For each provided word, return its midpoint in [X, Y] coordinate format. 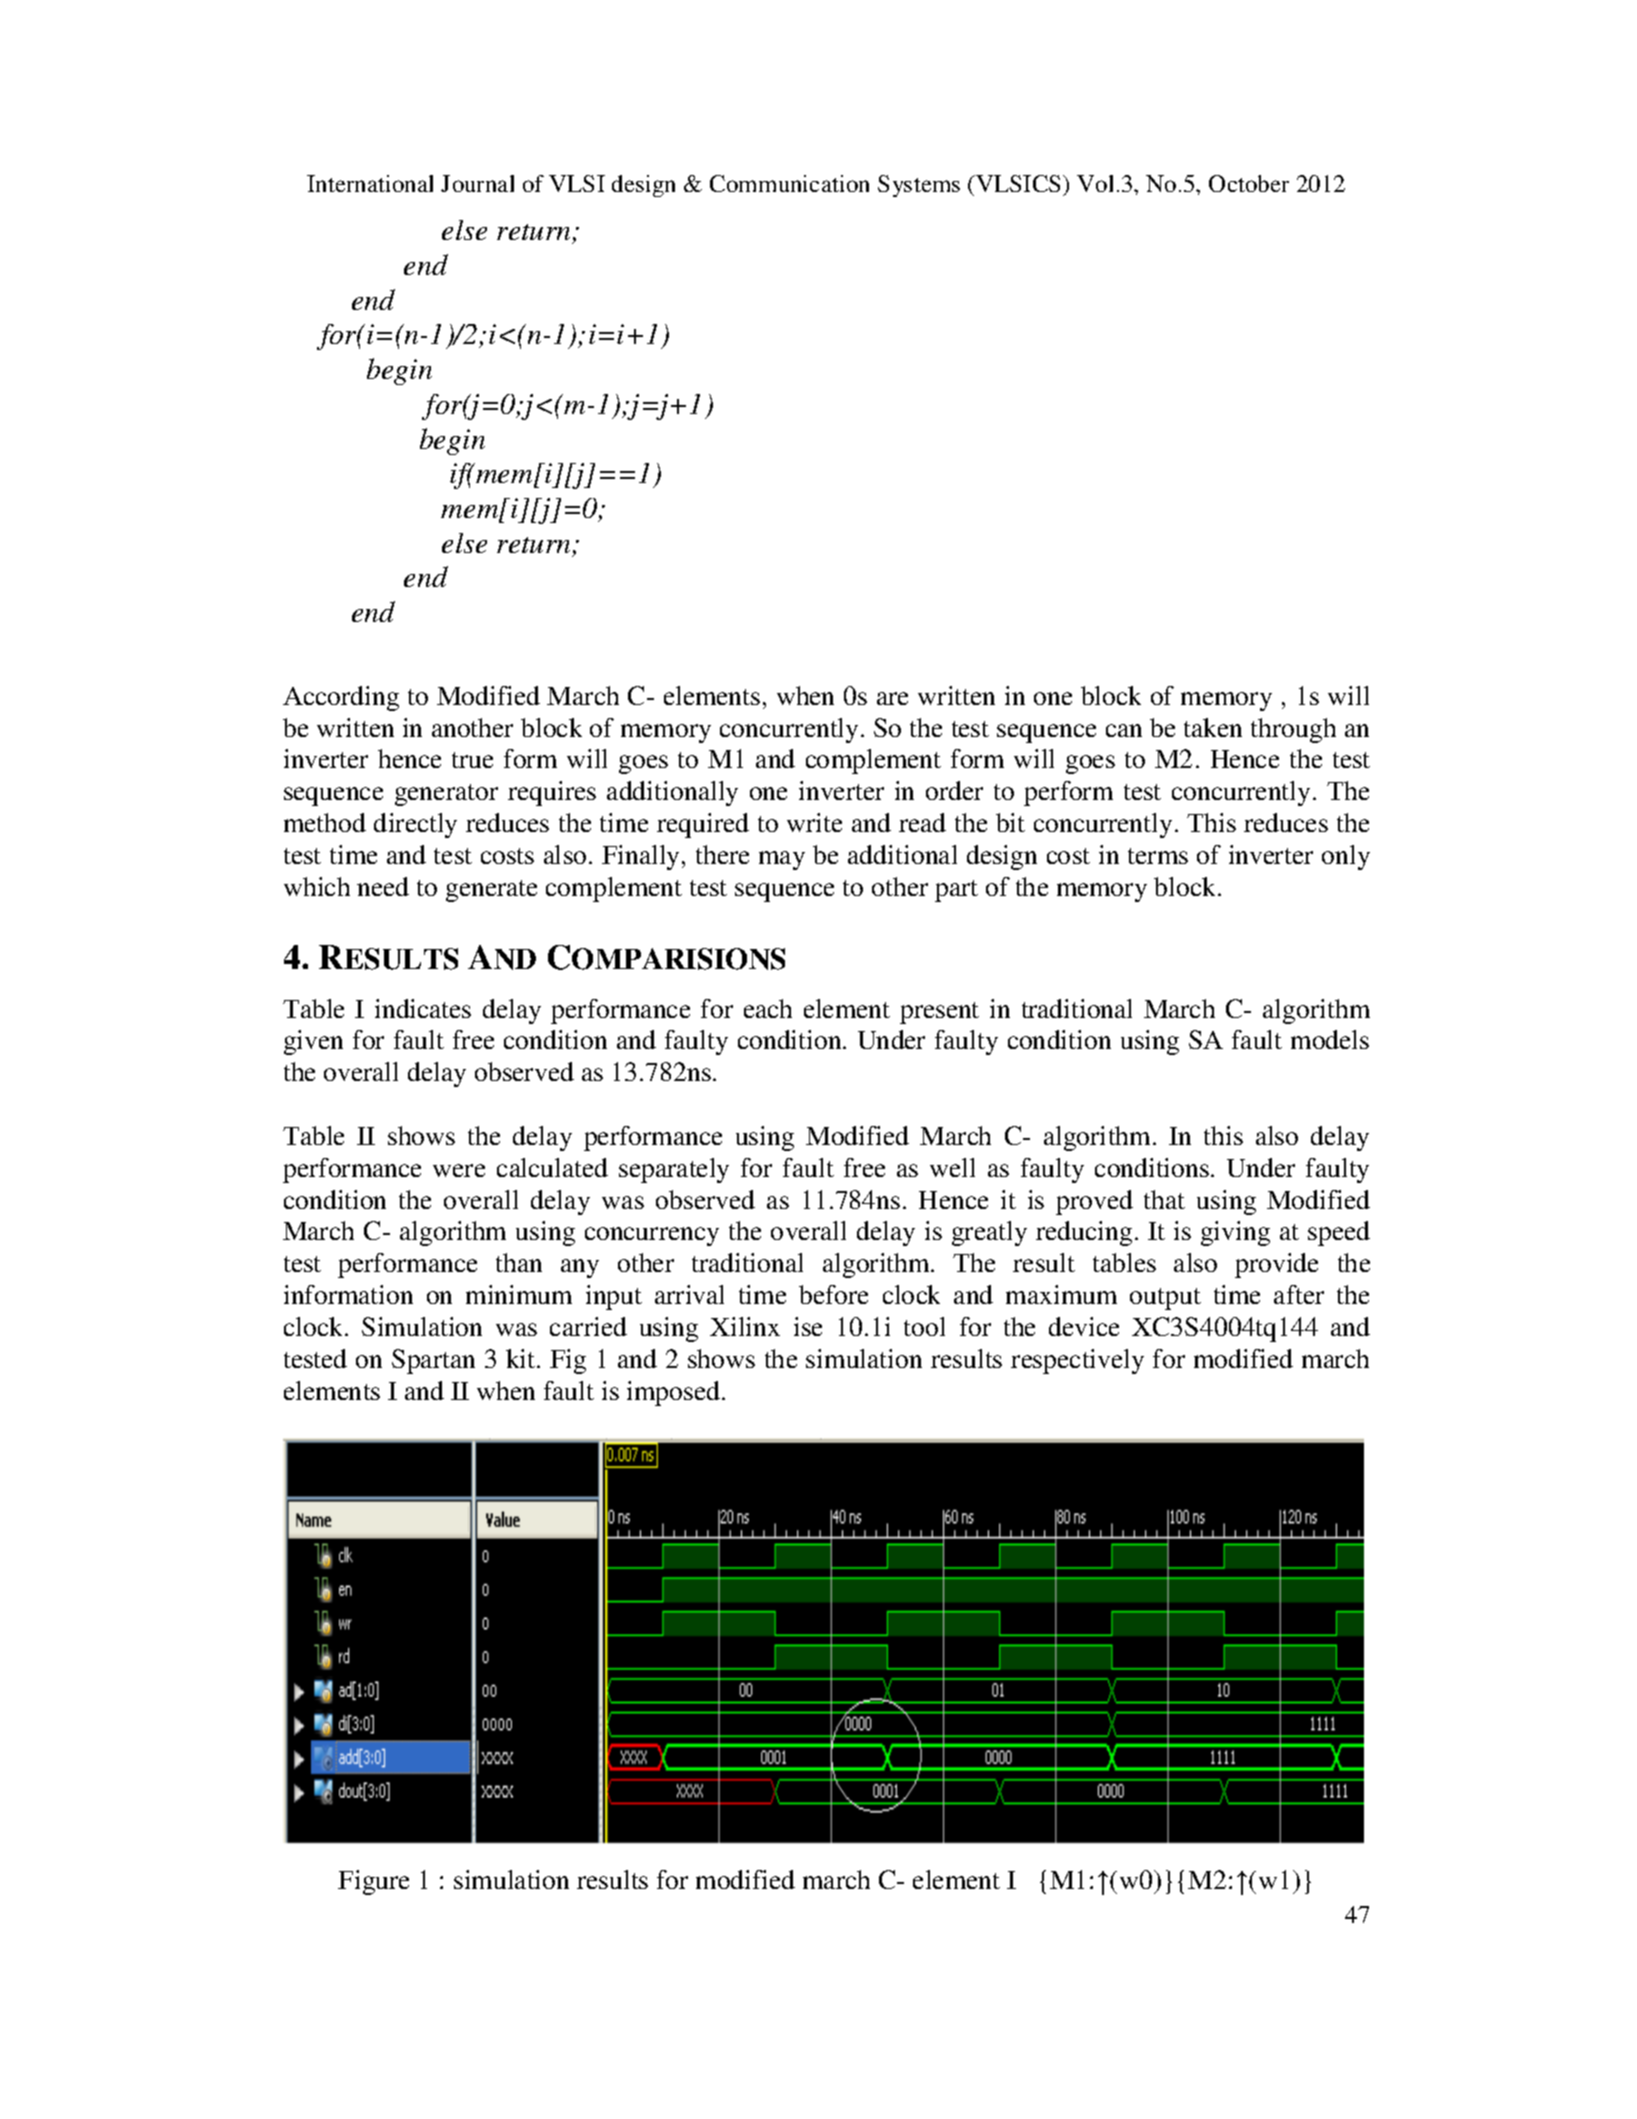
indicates [423, 1008]
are [892, 698]
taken [1213, 727]
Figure [373, 1882]
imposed [673, 1393]
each [768, 1008]
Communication [789, 183]
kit [522, 1358]
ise [808, 1326]
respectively [1077, 1361]
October [1249, 183]
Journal [477, 183]
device [1084, 1326]
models [1330, 1039]
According [341, 698]
